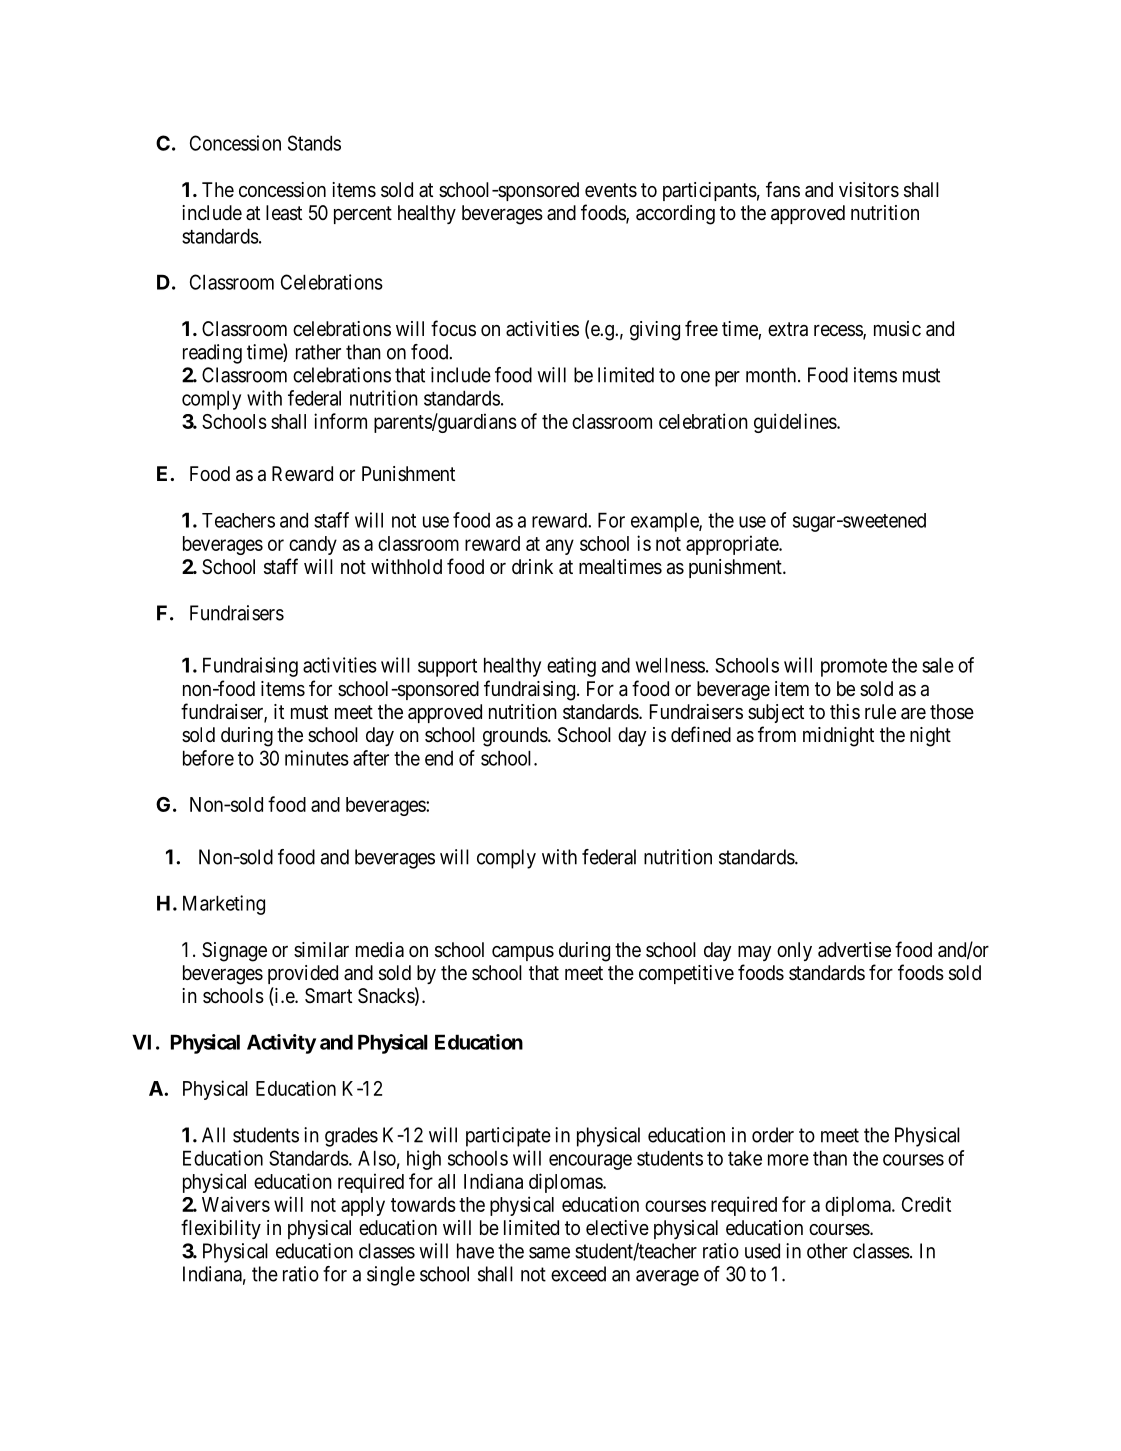 The width and height of the image is (1121, 1451). I want to click on advertise, so click(854, 950).
